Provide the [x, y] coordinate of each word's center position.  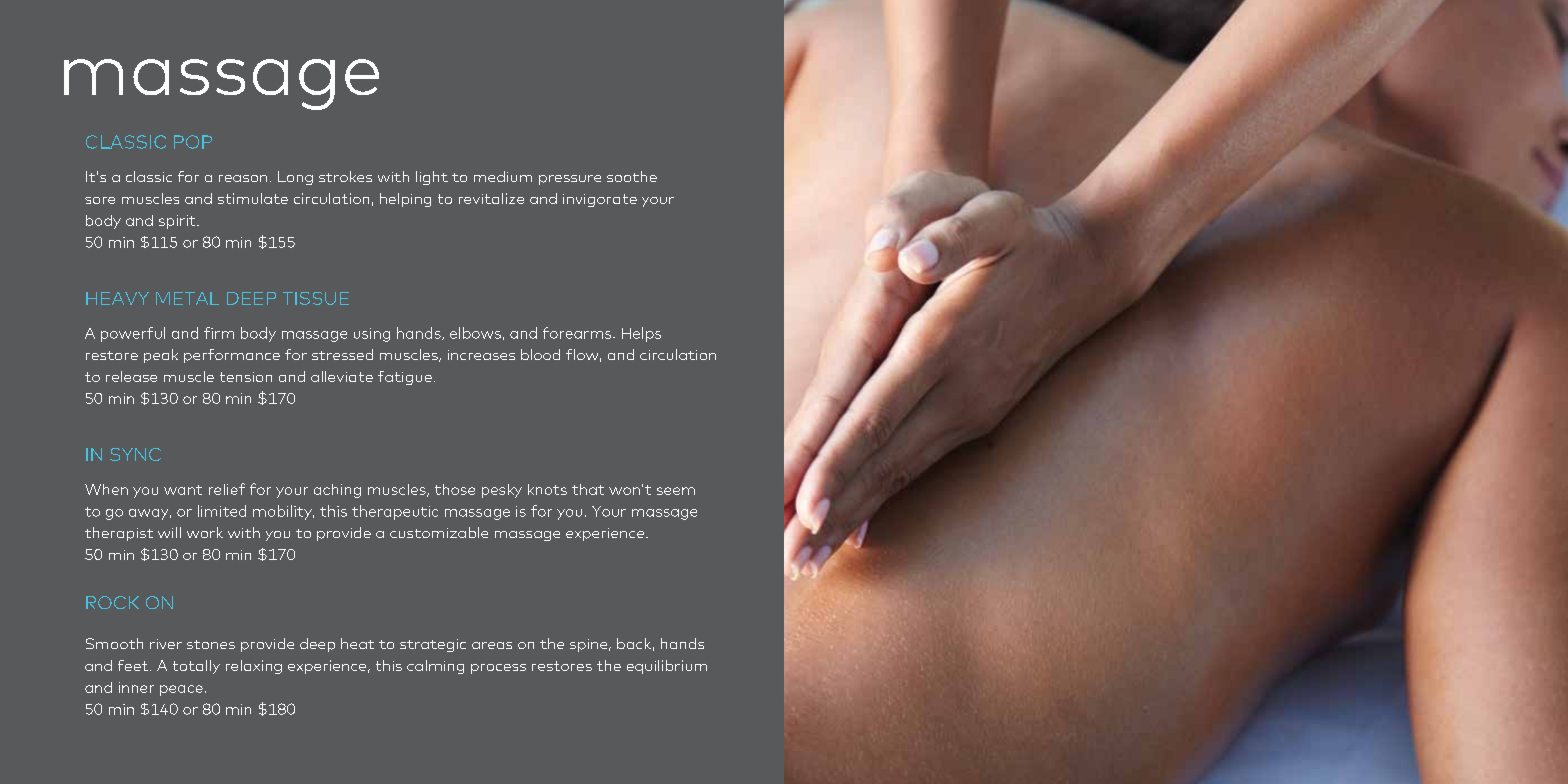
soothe [632, 176]
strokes [345, 176]
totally [196, 667]
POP [193, 142]
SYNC [135, 454]
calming [435, 667]
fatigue [405, 378]
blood [540, 354]
